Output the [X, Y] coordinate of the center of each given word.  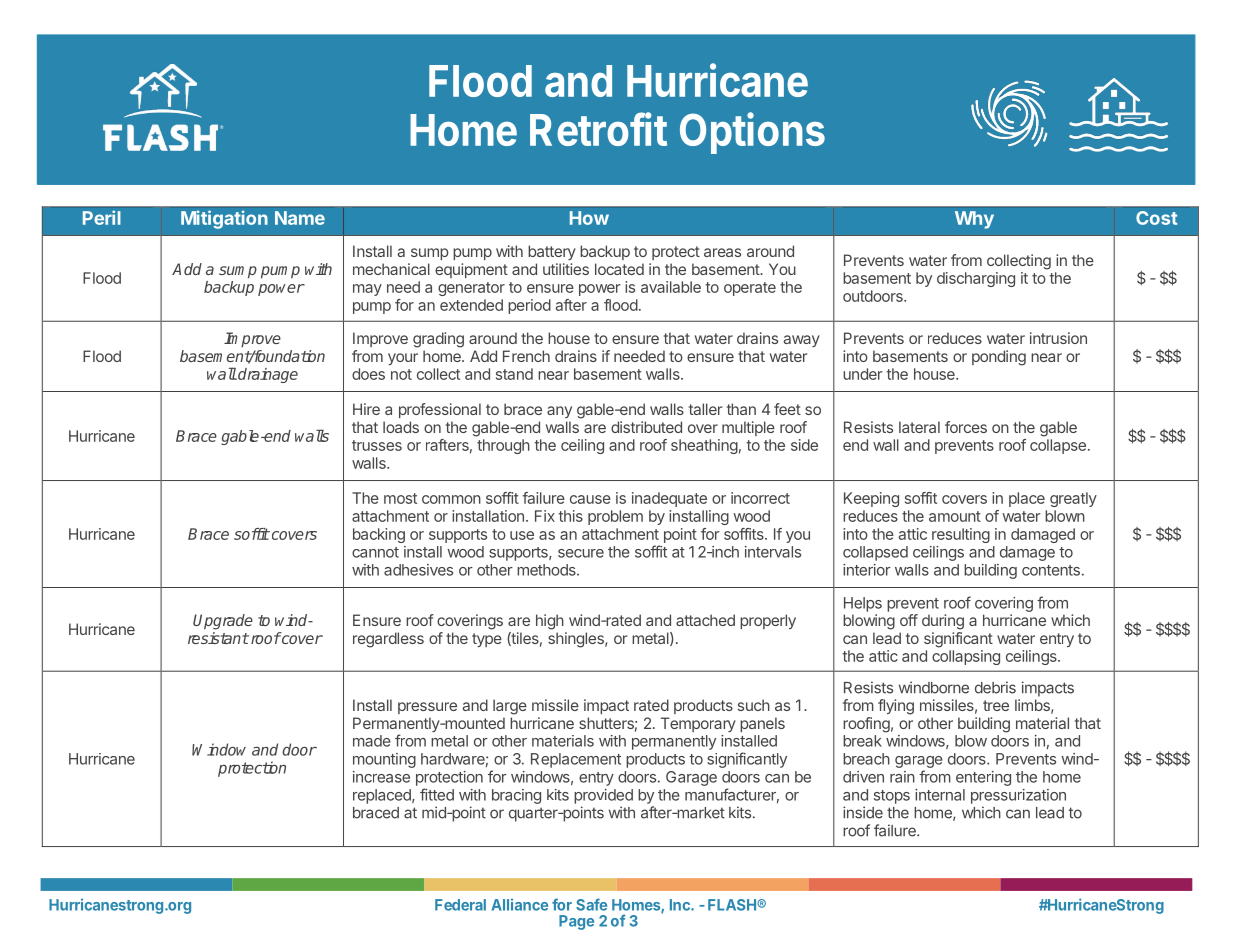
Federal [460, 905]
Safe [591, 904]
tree [996, 705]
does [368, 374]
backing [379, 535]
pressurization [1018, 796]
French [526, 356]
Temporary [698, 724]
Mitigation [224, 219]
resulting [961, 535]
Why [974, 220]
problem [615, 517]
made [372, 741]
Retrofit [598, 129]
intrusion [1058, 338]
